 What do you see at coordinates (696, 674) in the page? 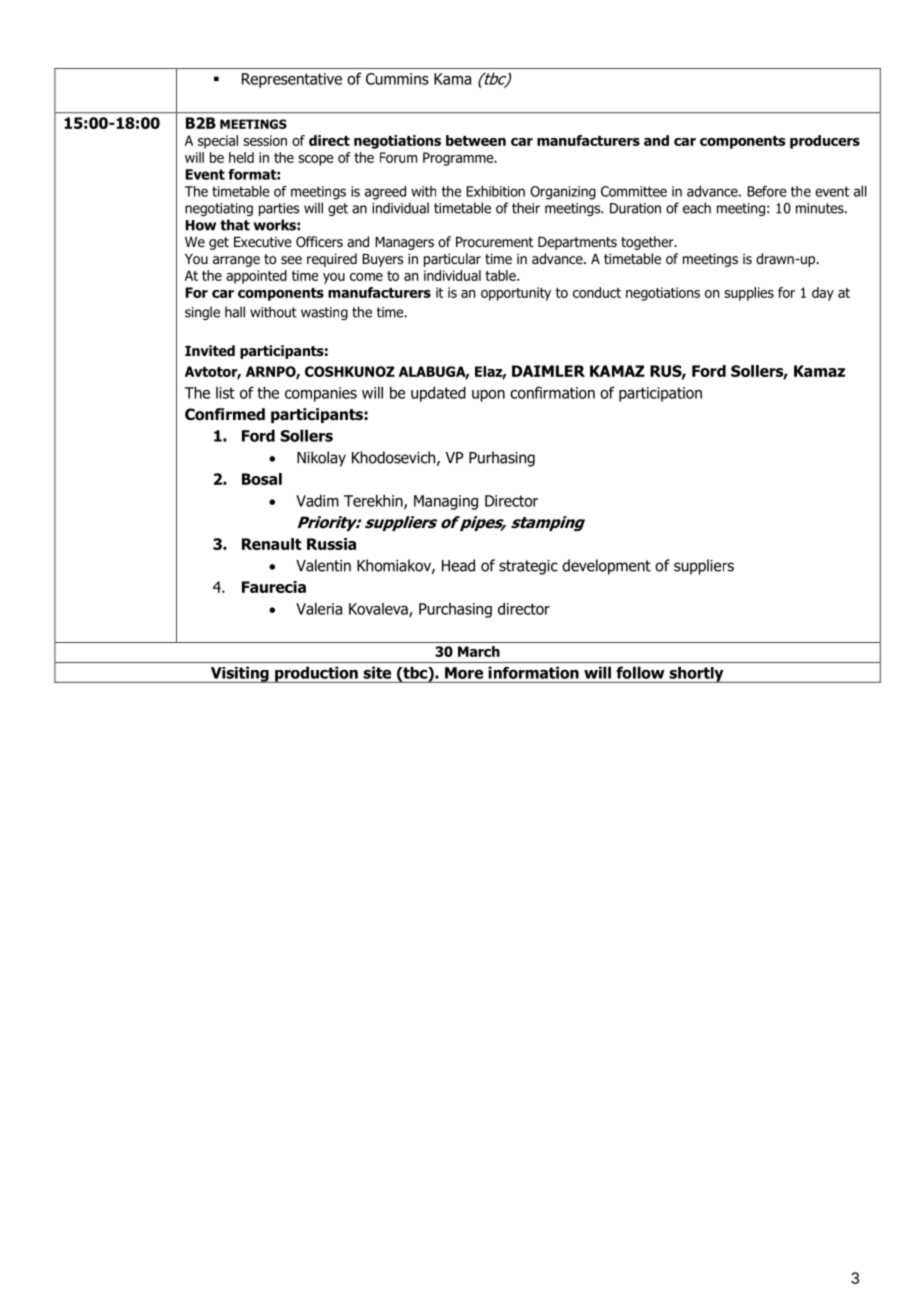
I see `shortly` at bounding box center [696, 674].
